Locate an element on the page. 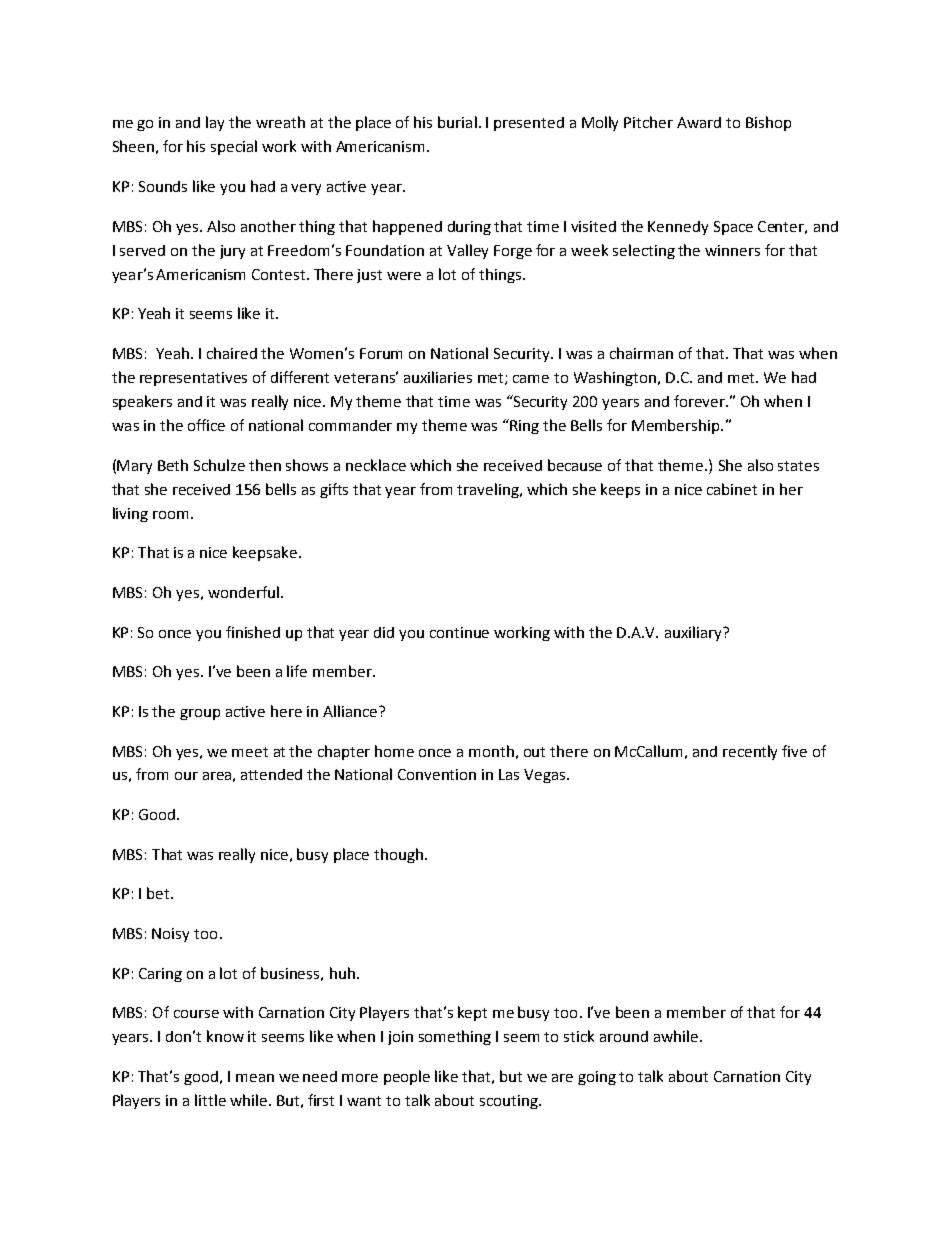  Award is located at coordinates (699, 122).
